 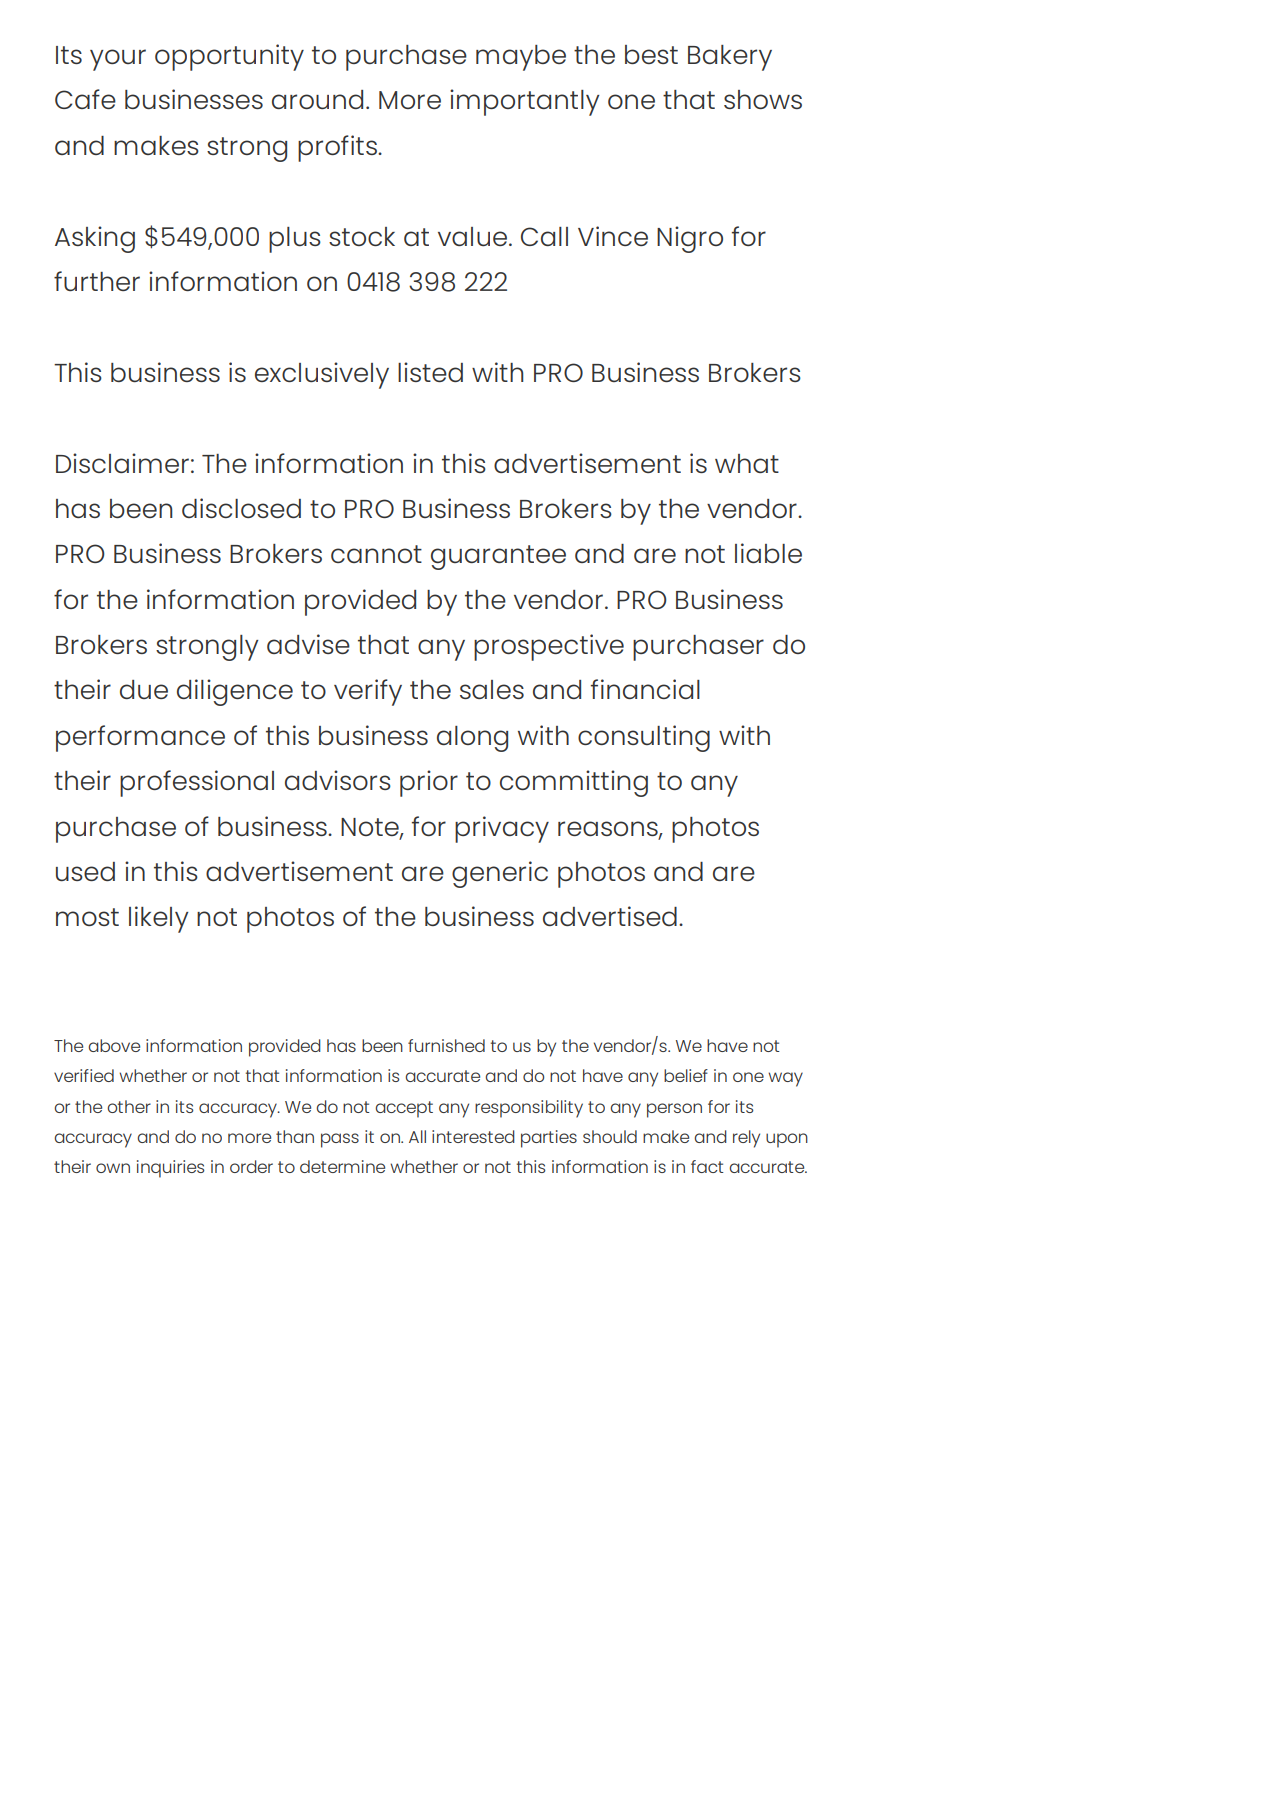 What do you see at coordinates (171, 1169) in the document?
I see `inquiries` at bounding box center [171, 1169].
